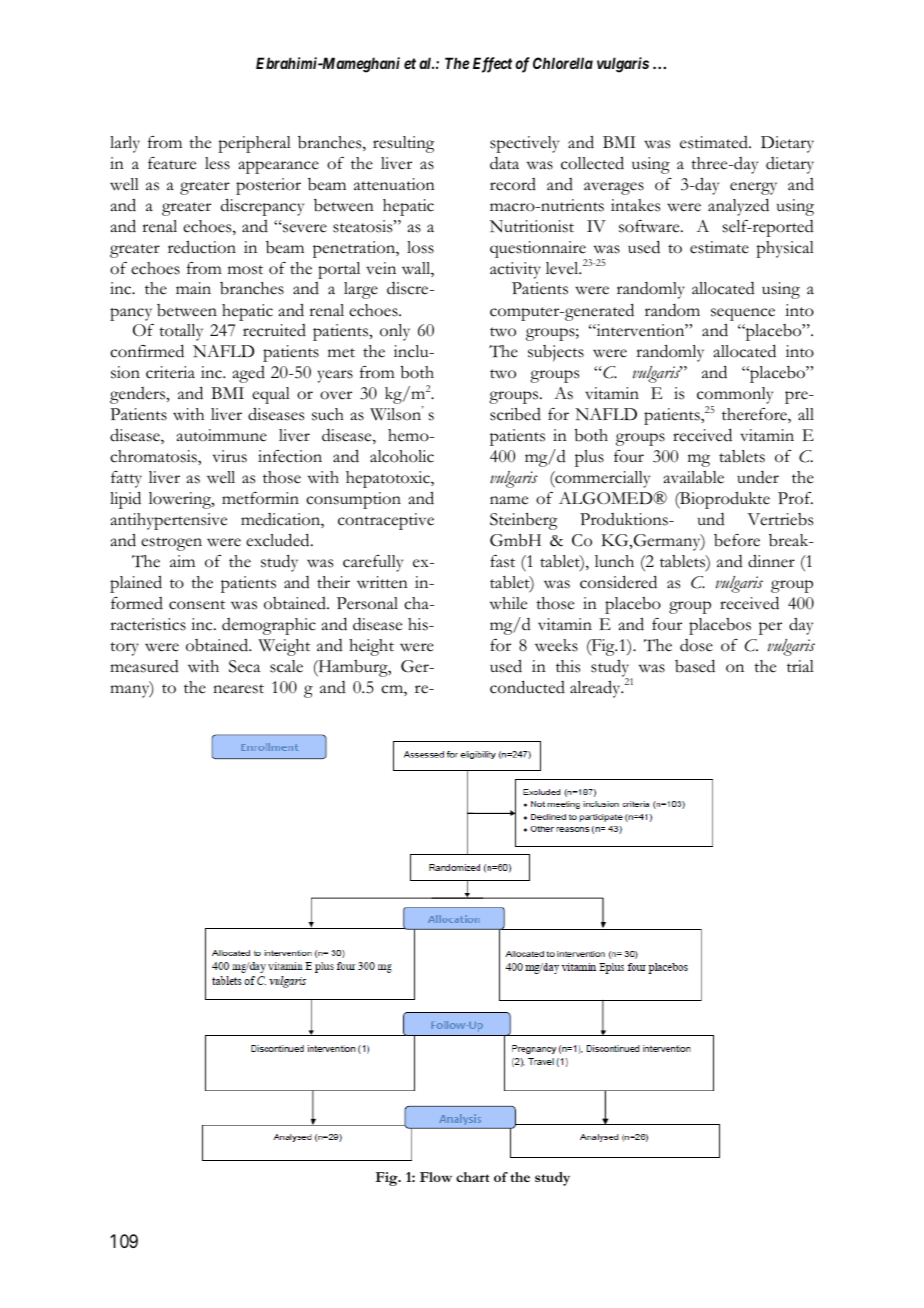  I want to click on while, so click(508, 603).
